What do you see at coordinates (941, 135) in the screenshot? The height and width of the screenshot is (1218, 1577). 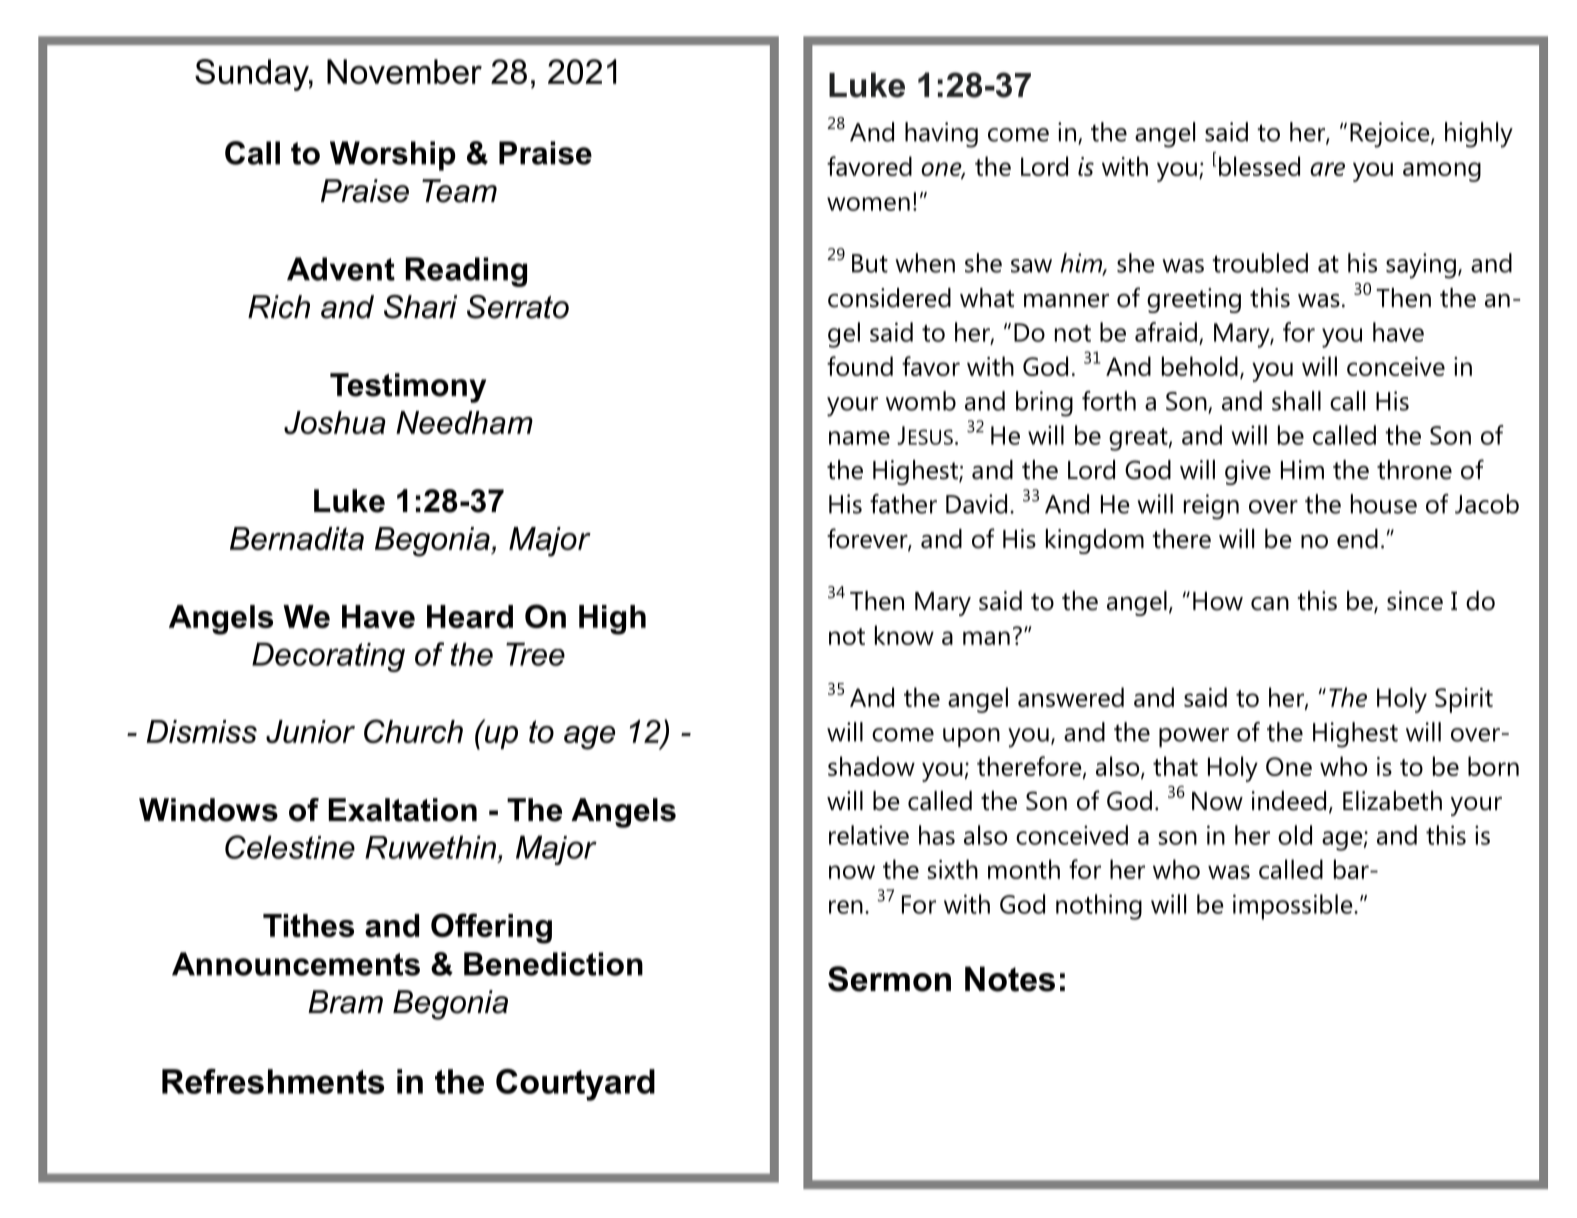 I see `having` at bounding box center [941, 135].
